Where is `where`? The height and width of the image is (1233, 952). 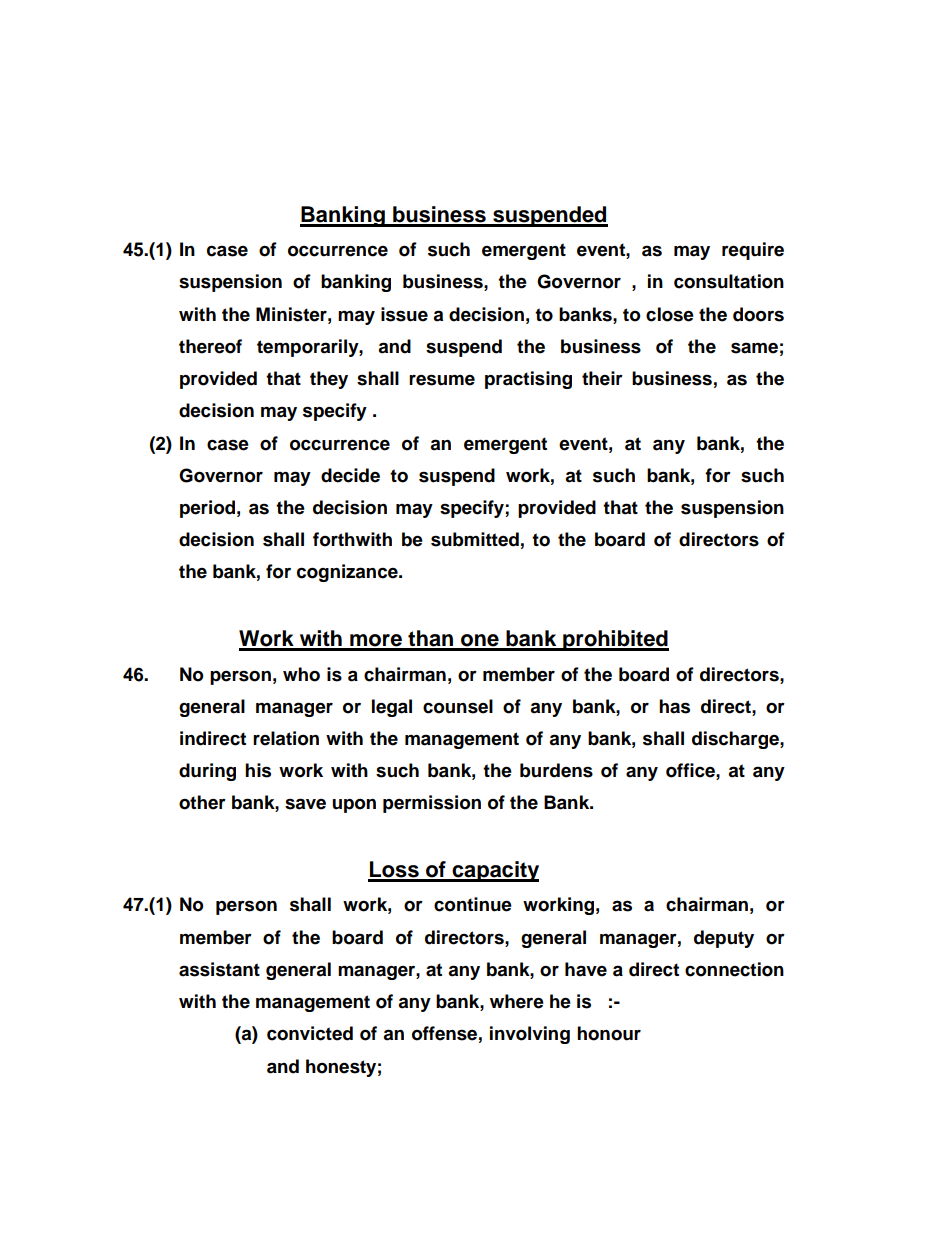 where is located at coordinates (517, 1001).
